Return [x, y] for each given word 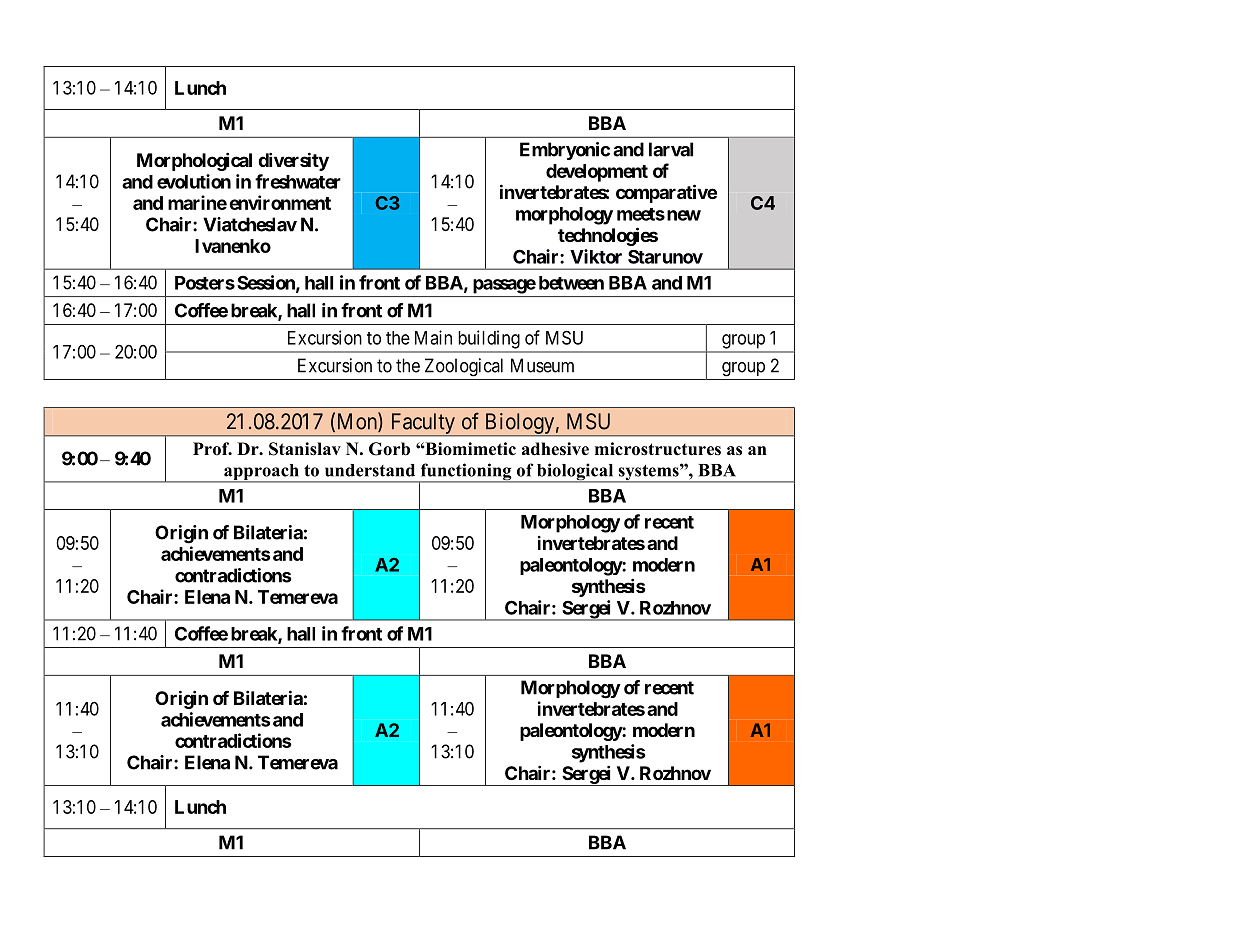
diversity [293, 161]
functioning [466, 473]
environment [280, 202]
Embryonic [565, 151]
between [571, 283]
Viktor [596, 256]
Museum [542, 365]
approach [261, 473]
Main [433, 337]
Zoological [464, 367]
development [597, 173]
